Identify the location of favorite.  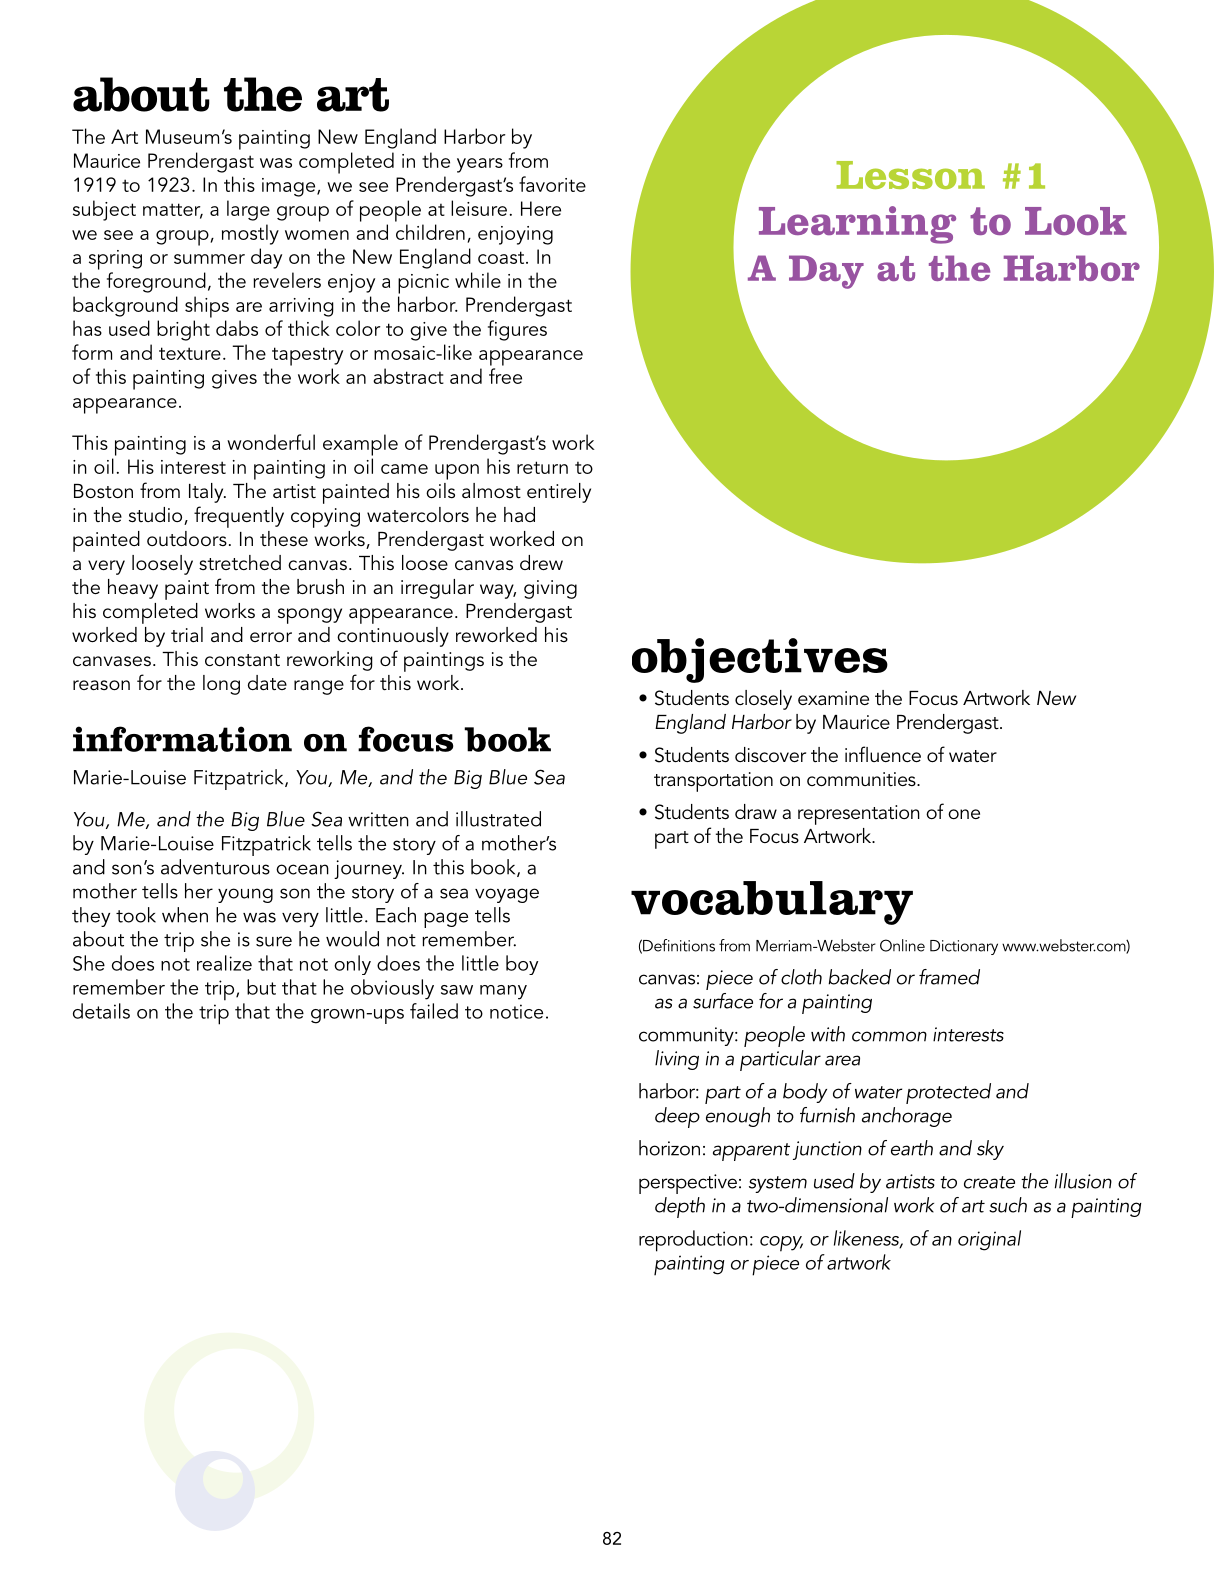
(552, 184).
